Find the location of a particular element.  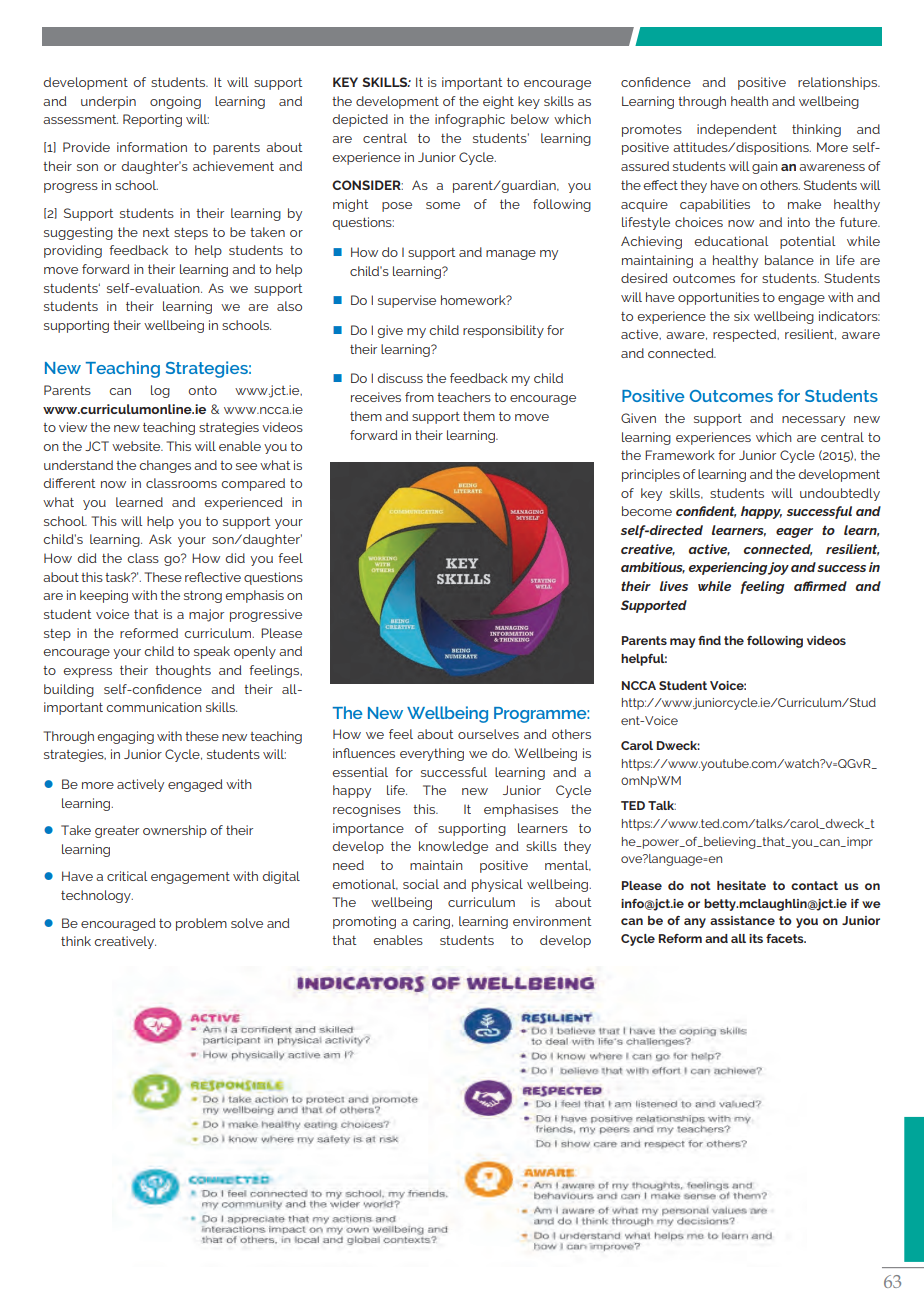

problem is located at coordinates (201, 924).
